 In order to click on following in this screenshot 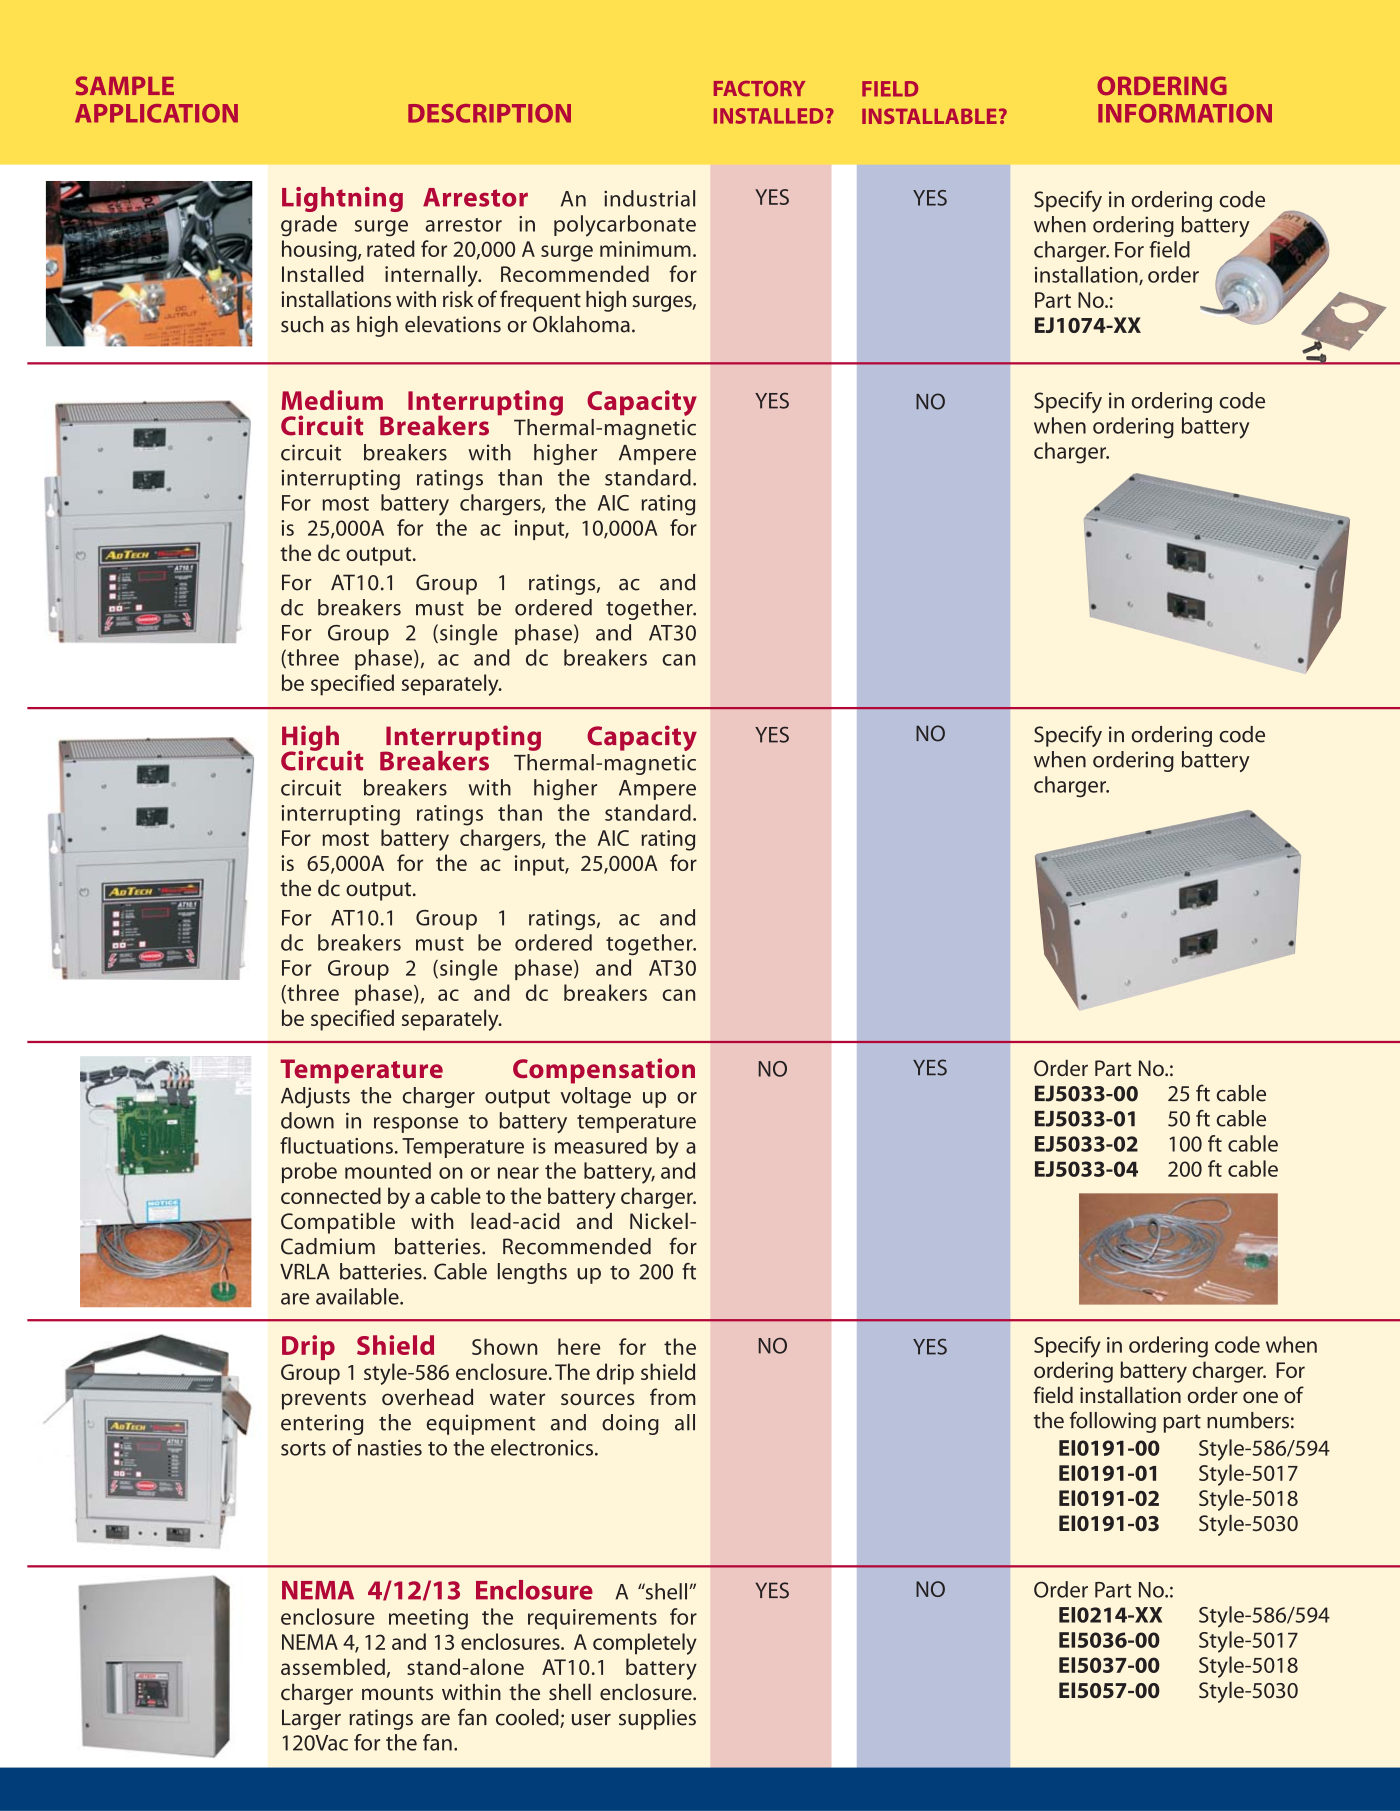, I will do `click(1113, 1422)`.
